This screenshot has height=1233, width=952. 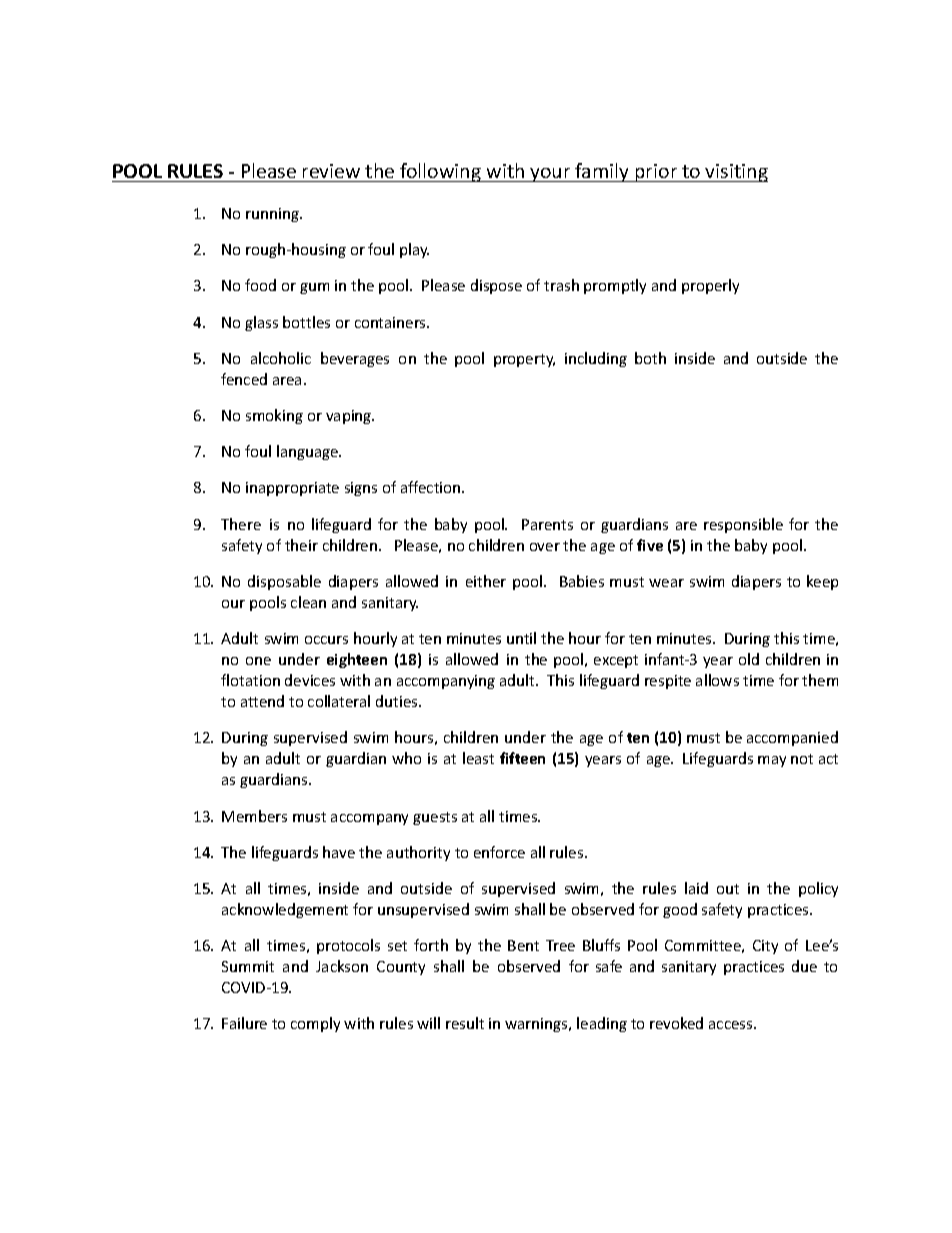 I want to click on visiting, so click(x=736, y=173).
